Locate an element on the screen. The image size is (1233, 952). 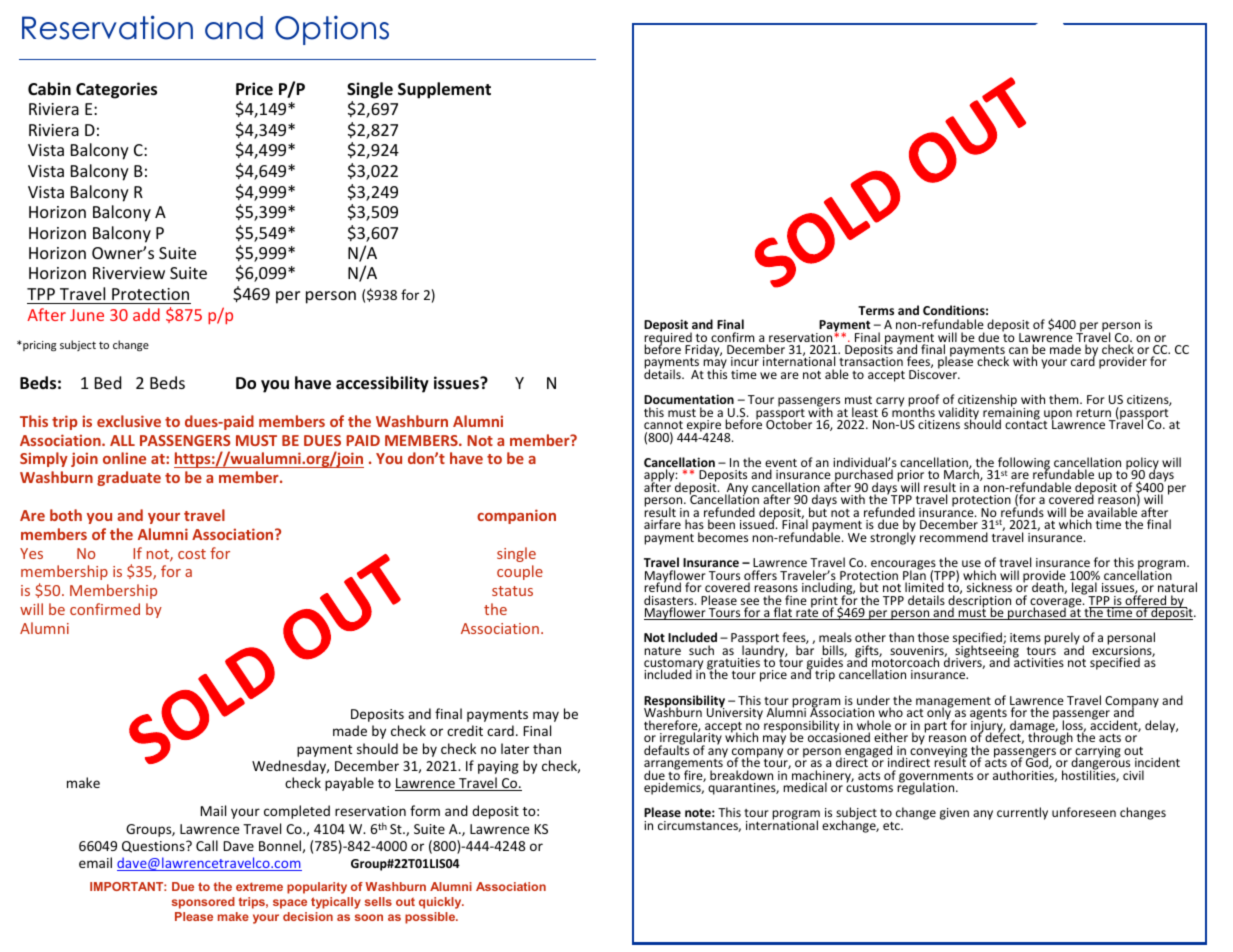
disasters is located at coordinates (670, 601).
